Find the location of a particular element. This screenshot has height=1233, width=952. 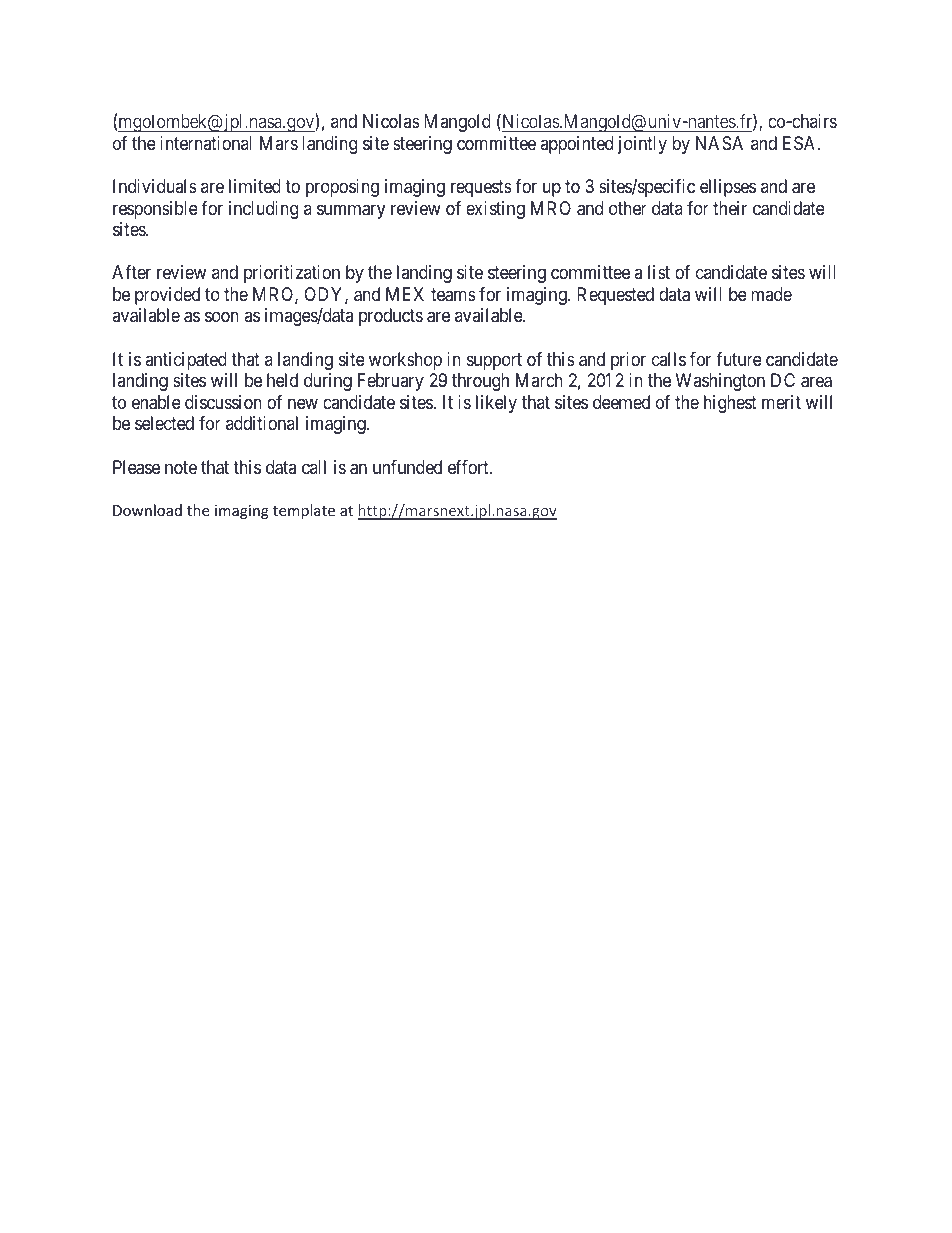

their is located at coordinates (730, 208).
